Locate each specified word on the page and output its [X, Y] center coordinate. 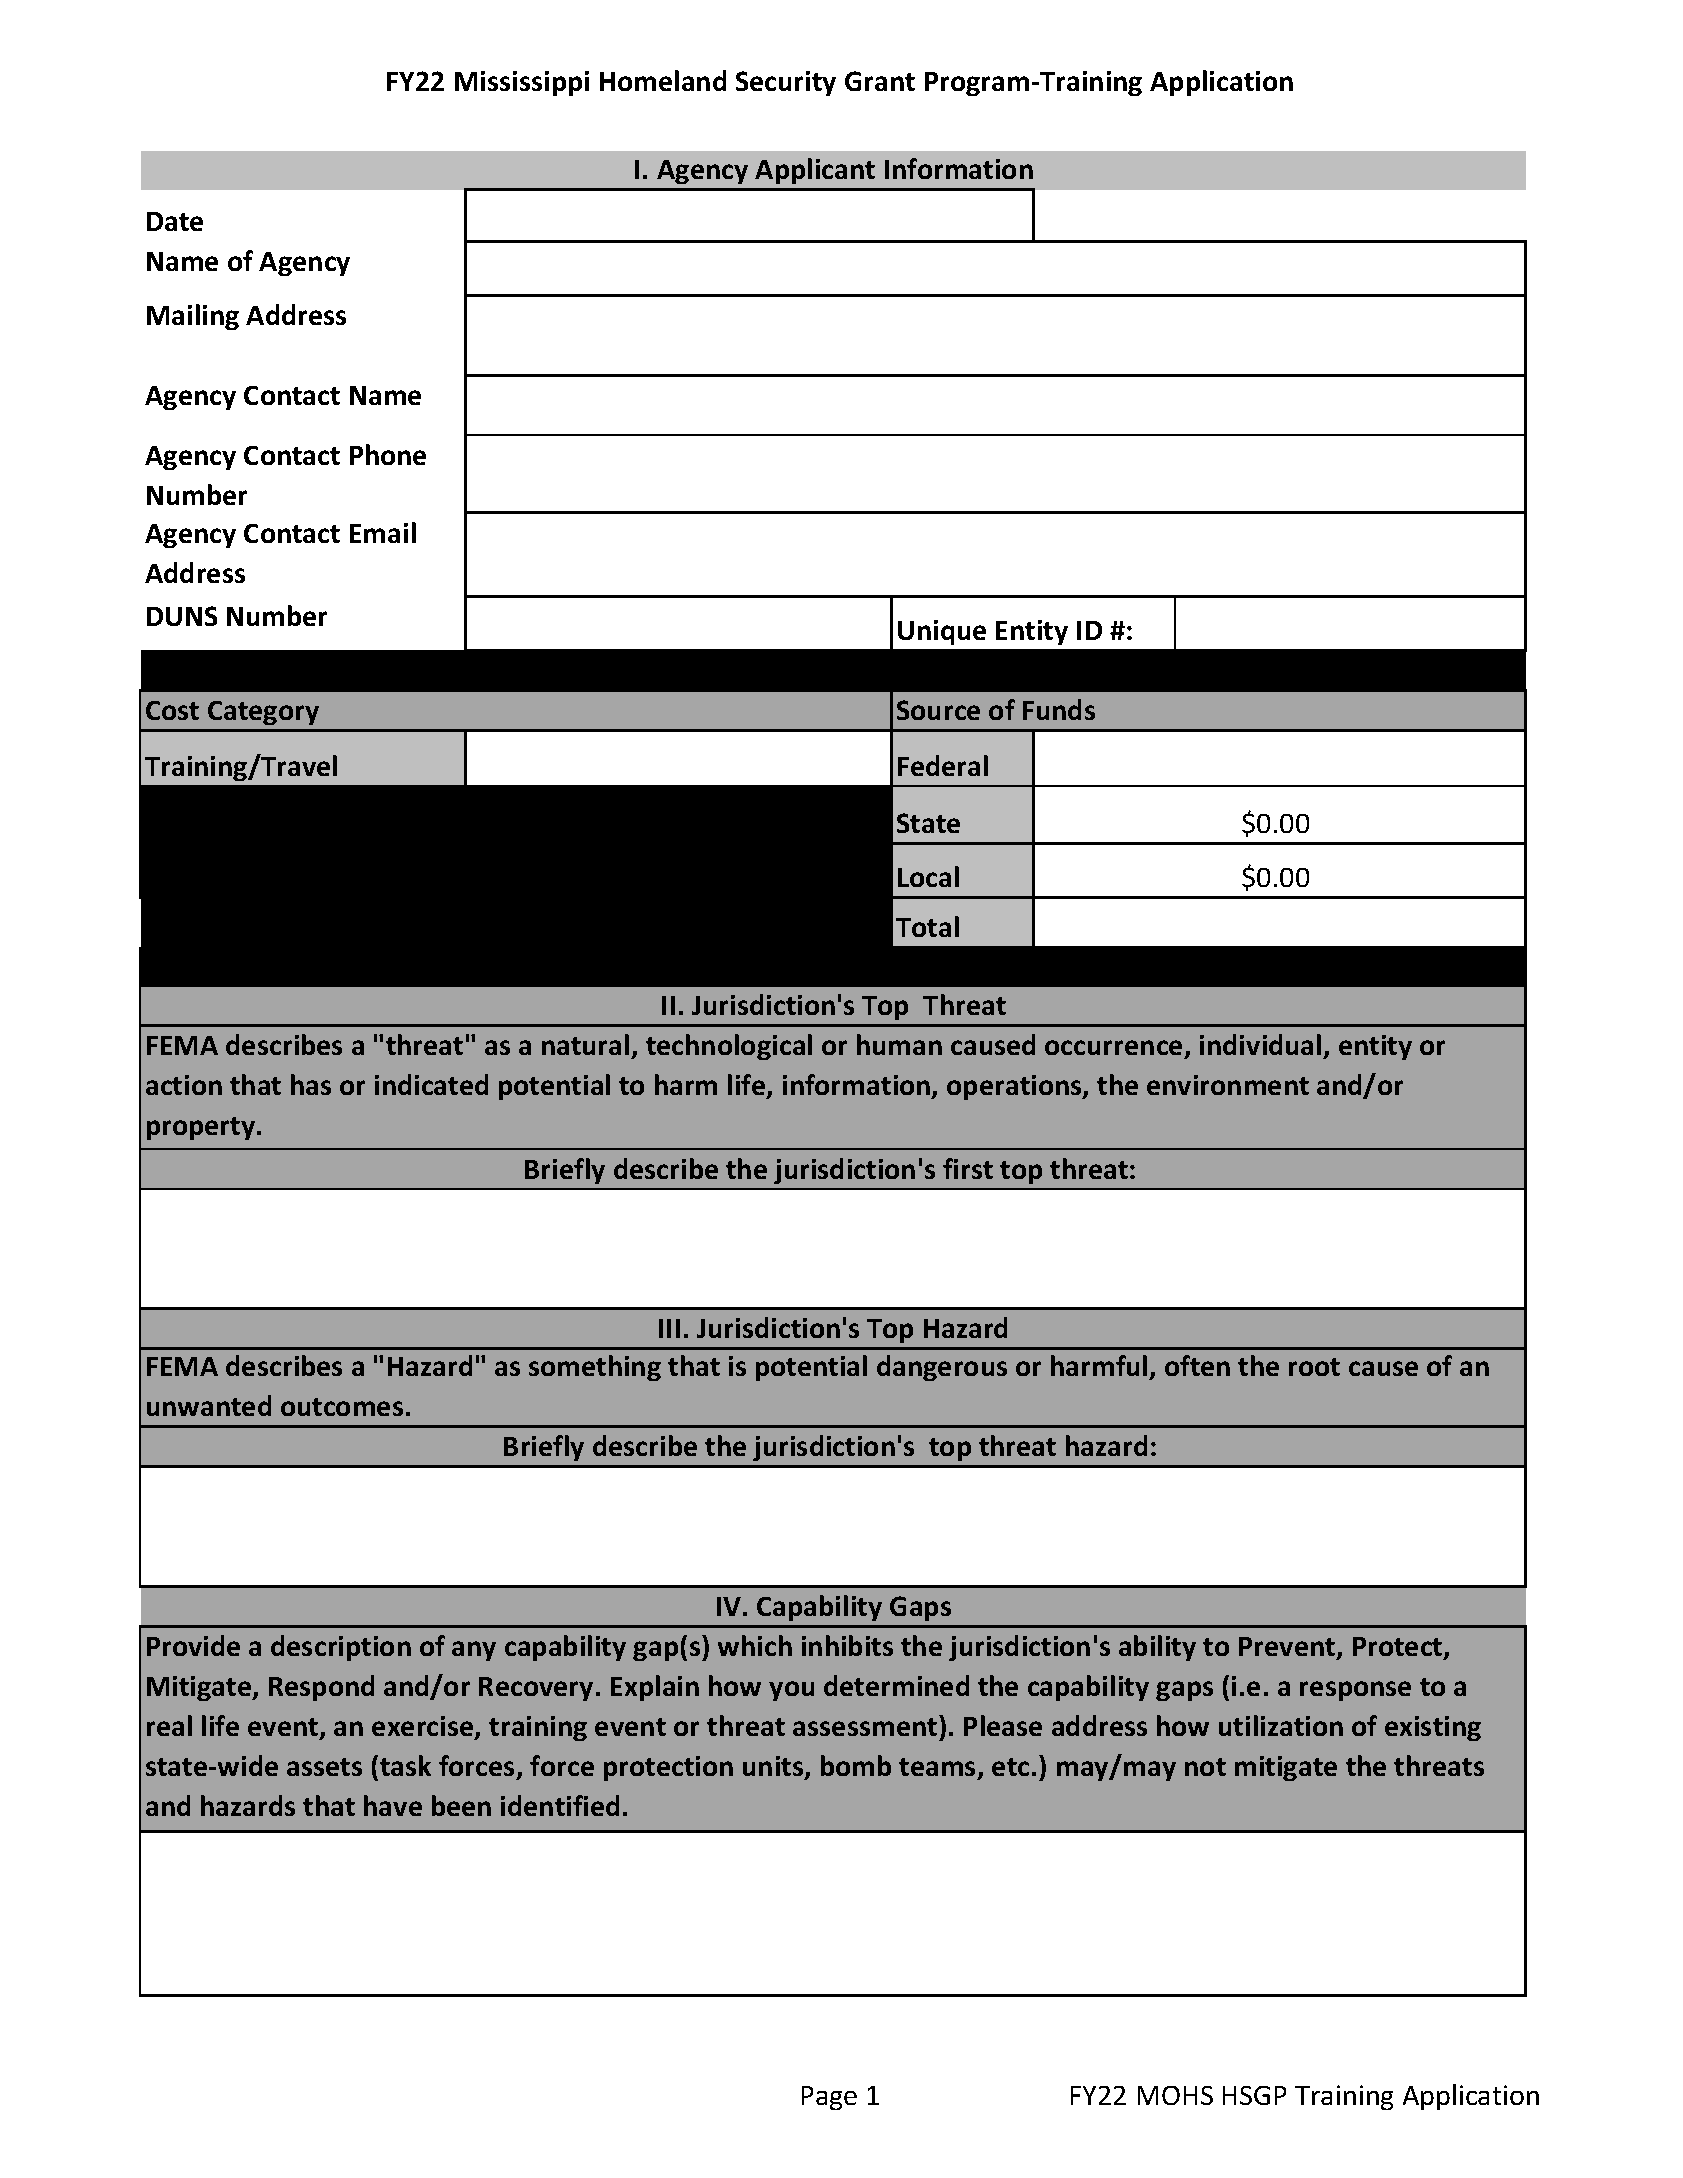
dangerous [942, 1368]
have [393, 1805]
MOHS [1175, 2095]
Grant [880, 81]
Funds [1059, 709]
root [1314, 1367]
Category [263, 713]
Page [829, 2098]
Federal [943, 765]
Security [786, 83]
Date [175, 221]
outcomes [342, 1407]
